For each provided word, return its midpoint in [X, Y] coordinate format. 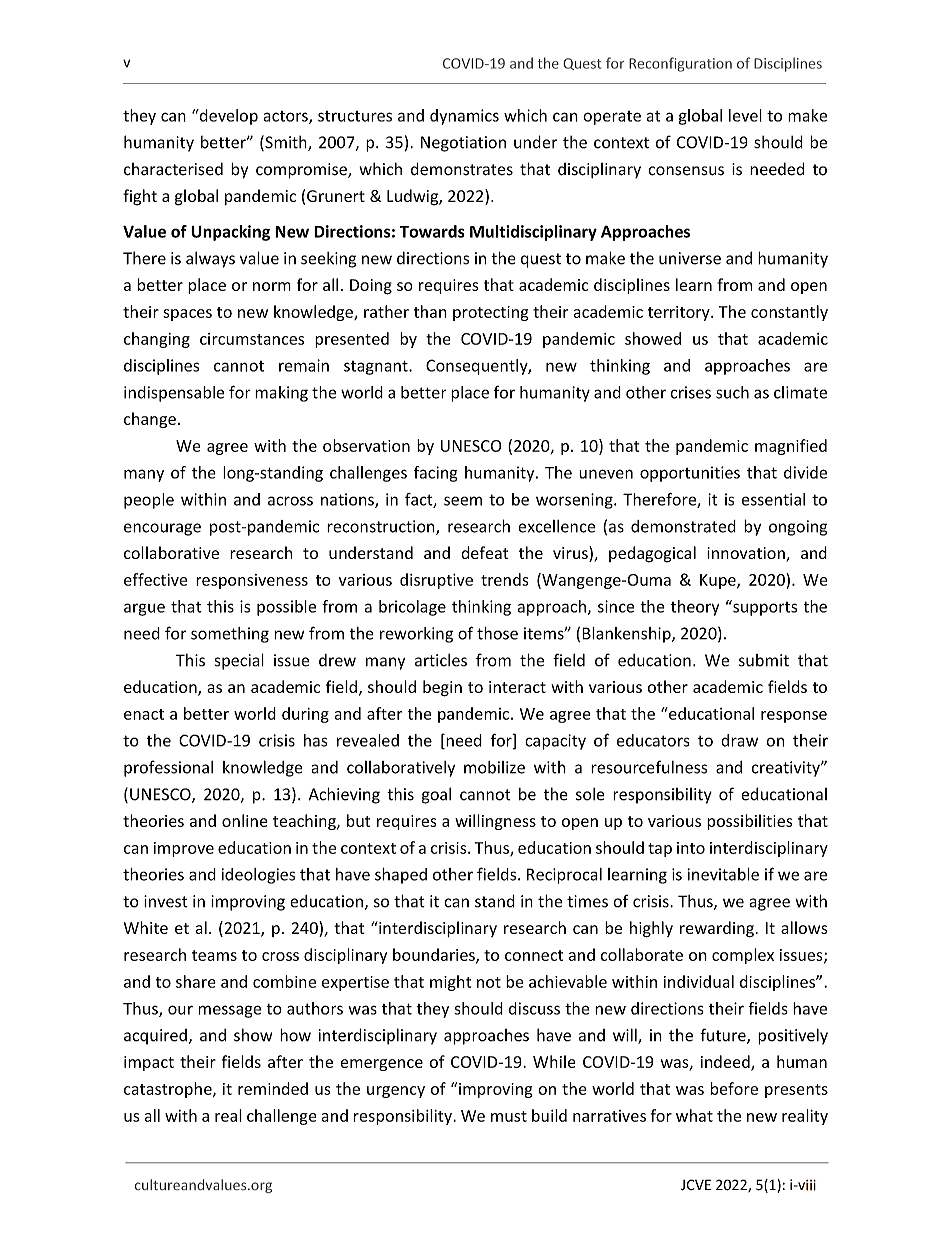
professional [168, 768]
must [509, 1116]
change [150, 420]
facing [436, 474]
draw [739, 740]
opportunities [690, 474]
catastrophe [169, 1090]
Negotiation [463, 144]
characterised [173, 169]
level [745, 115]
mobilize [494, 767]
